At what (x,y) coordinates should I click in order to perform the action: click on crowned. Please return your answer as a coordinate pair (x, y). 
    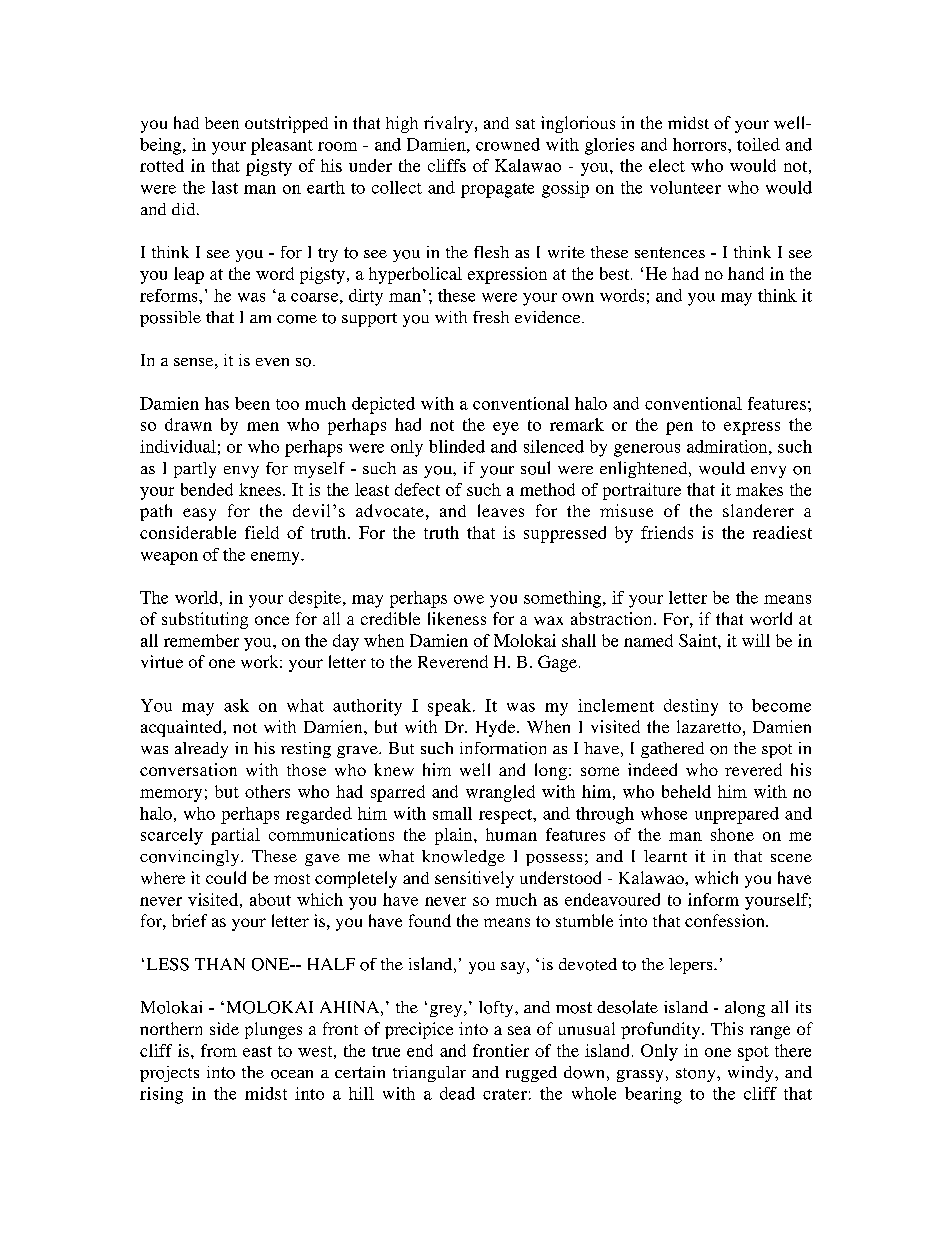
    Looking at the image, I should click on (508, 144).
